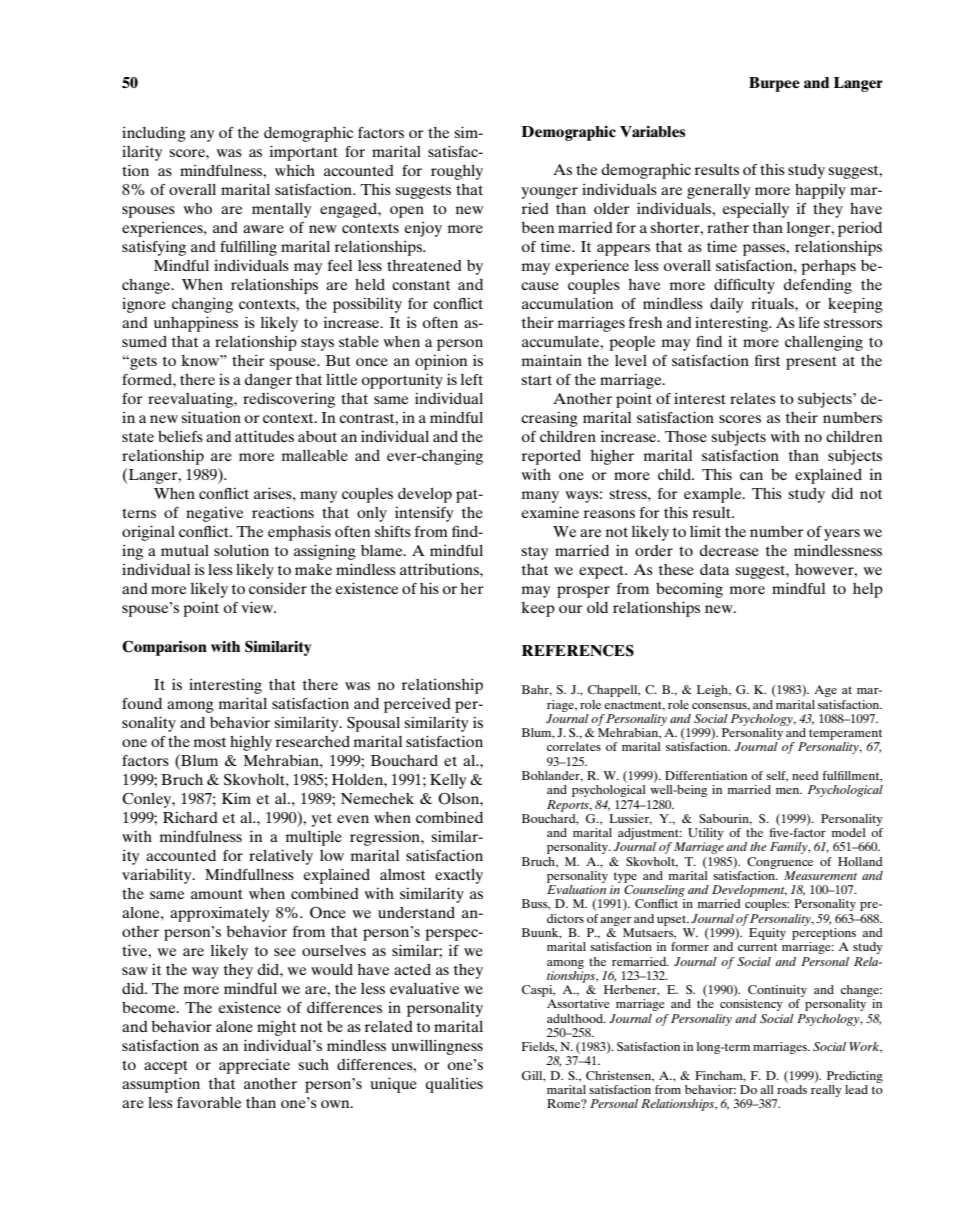  Describe the element at coordinates (448, 781) in the image. I see `Kelly` at that location.
